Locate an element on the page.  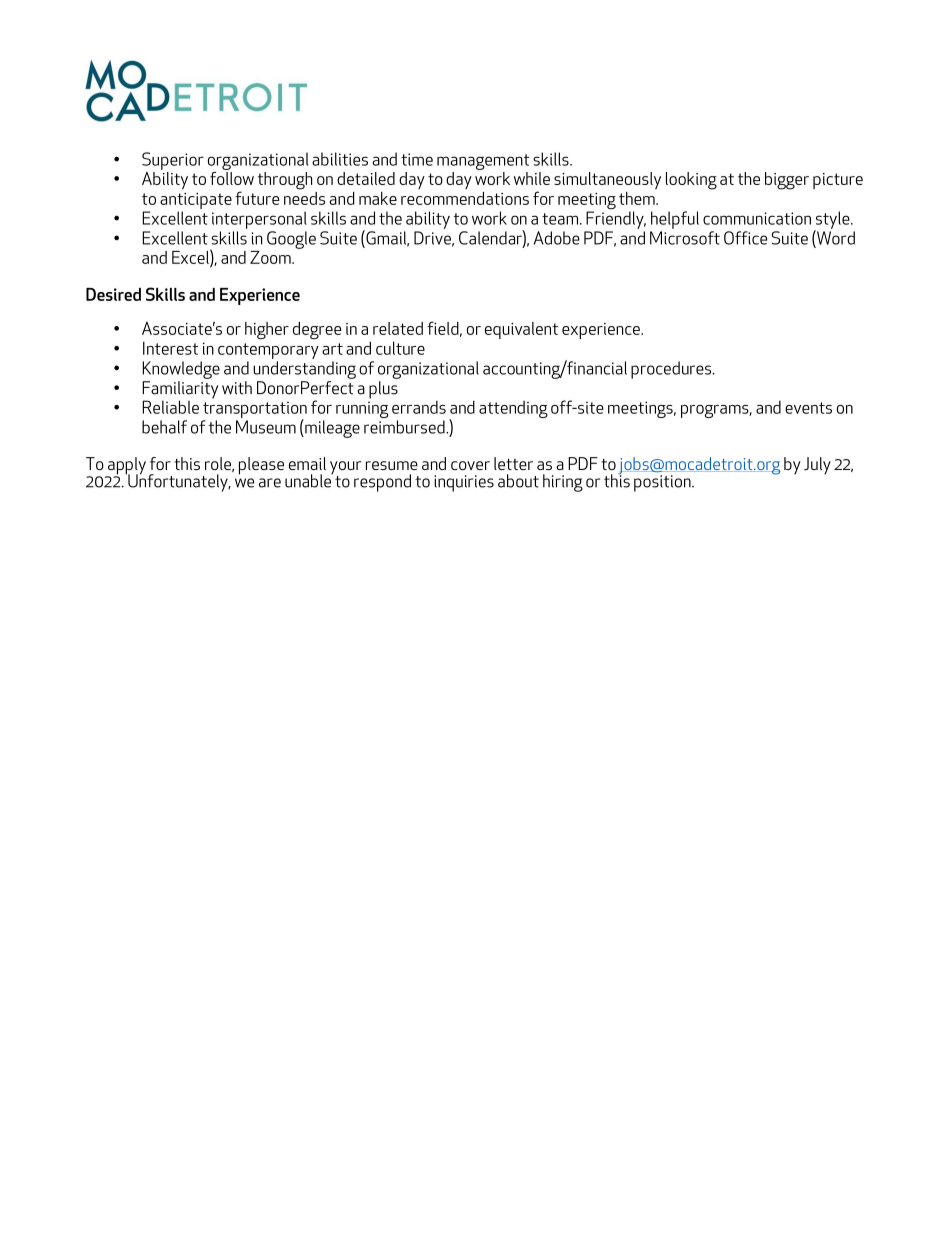
equivalent is located at coordinates (521, 330).
